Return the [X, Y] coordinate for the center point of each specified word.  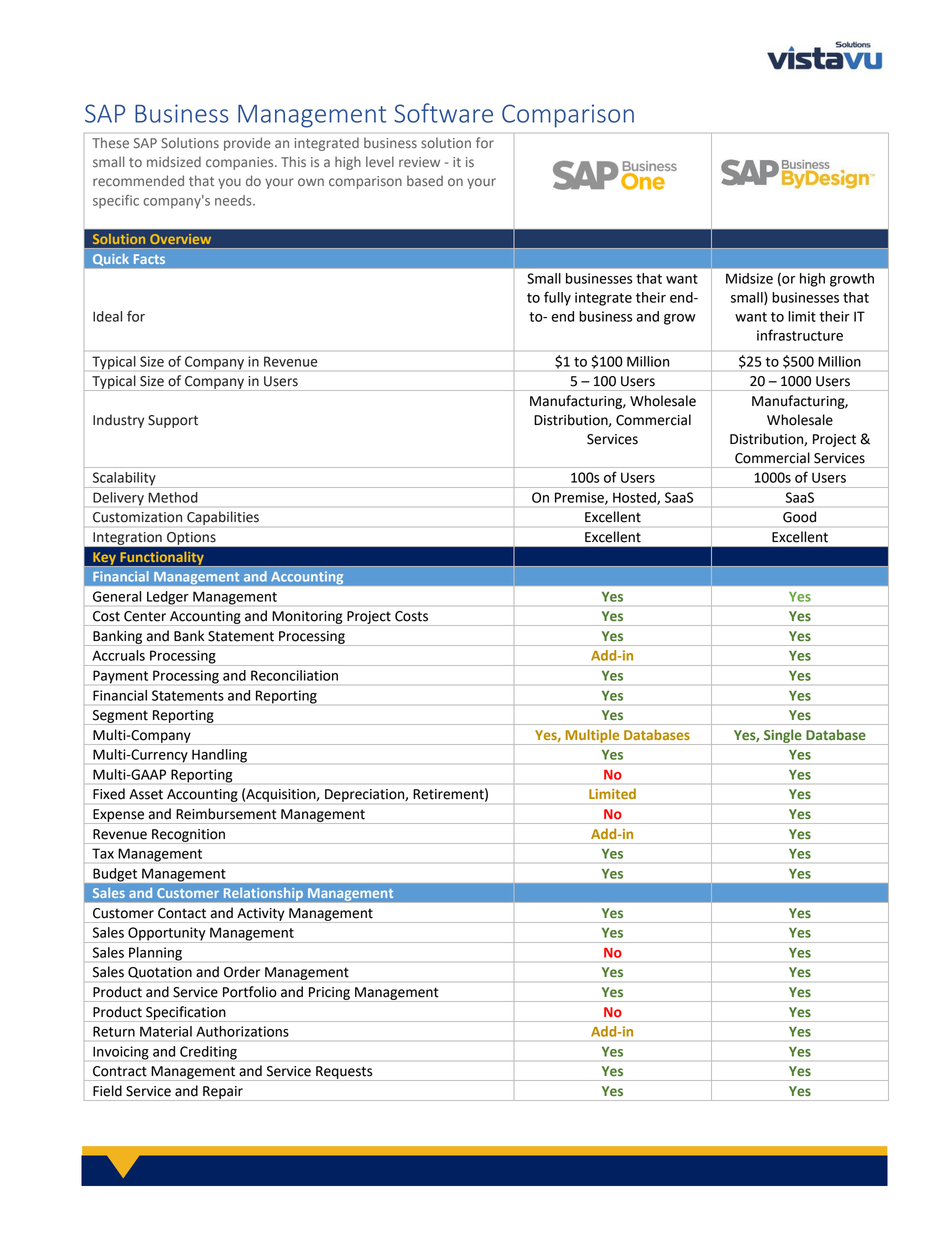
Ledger [168, 598]
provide [247, 144]
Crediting [208, 1053]
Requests [344, 1073]
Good [799, 517]
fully [557, 298]
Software [443, 113]
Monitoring [307, 618]
